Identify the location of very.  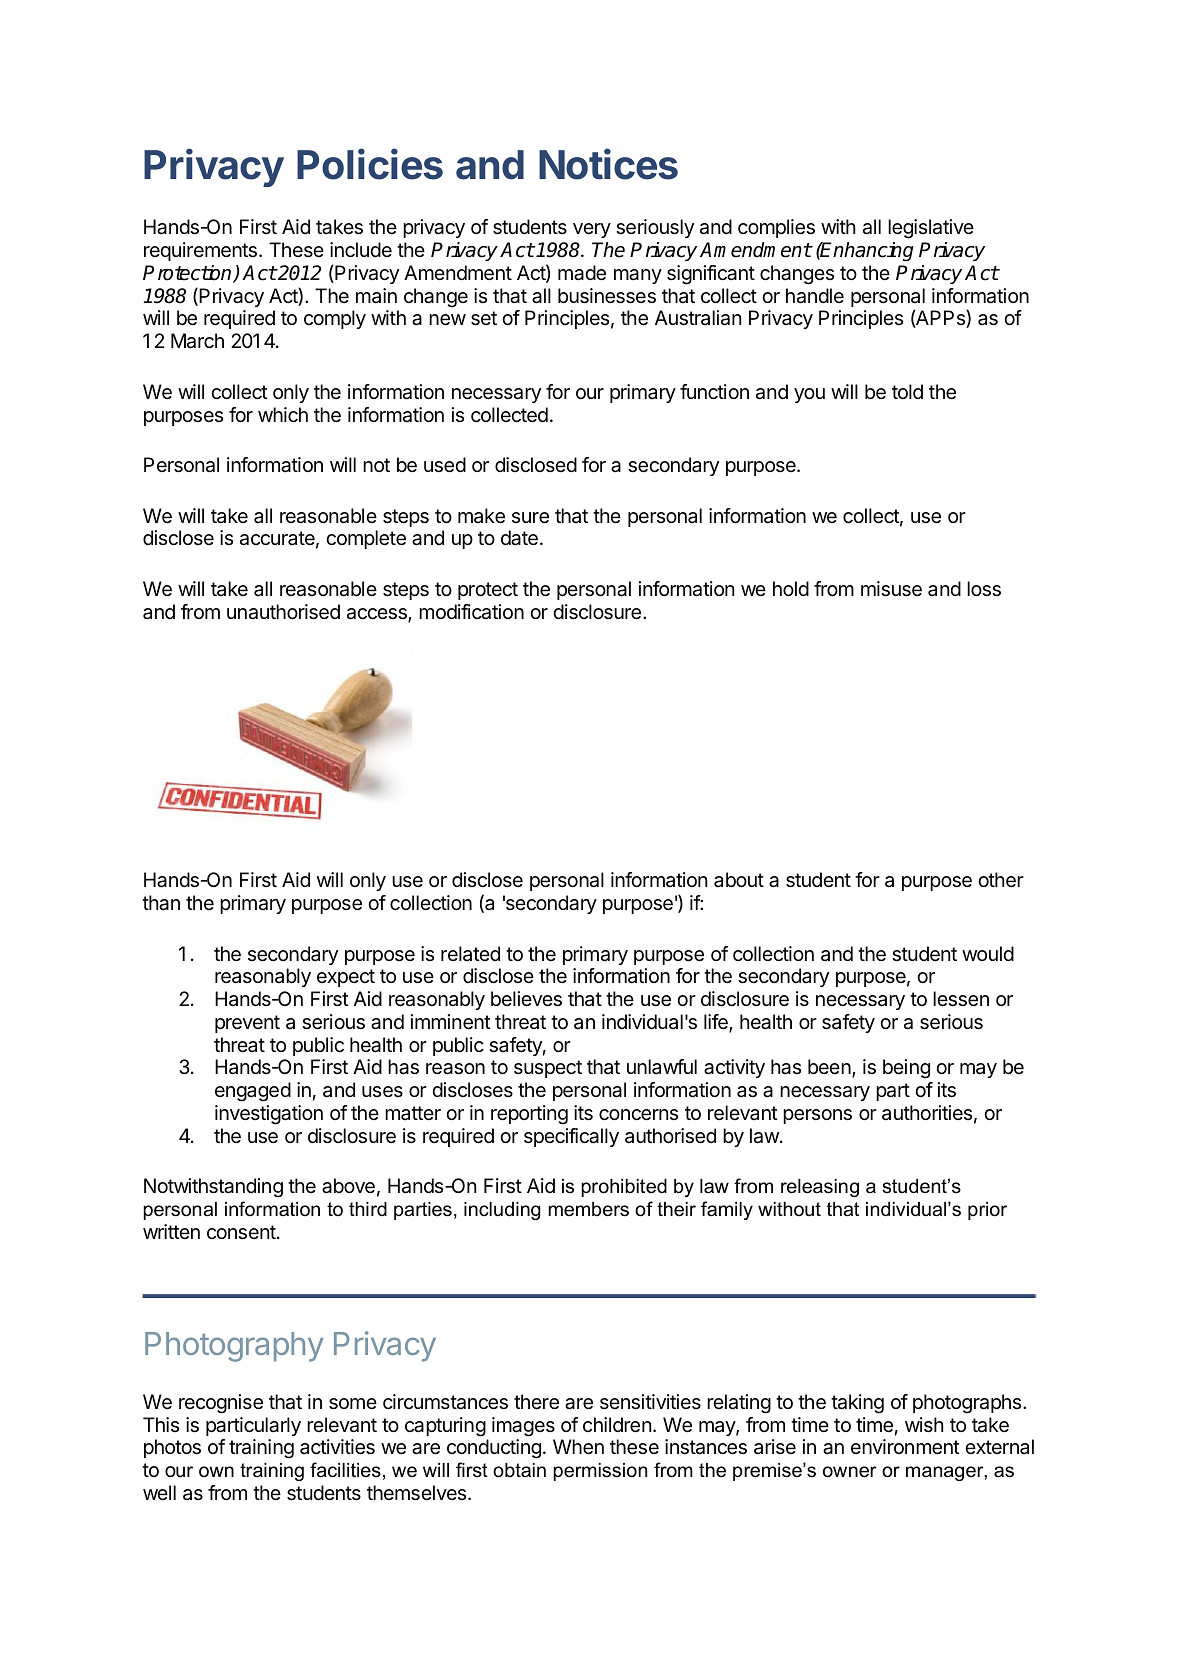
(592, 230).
